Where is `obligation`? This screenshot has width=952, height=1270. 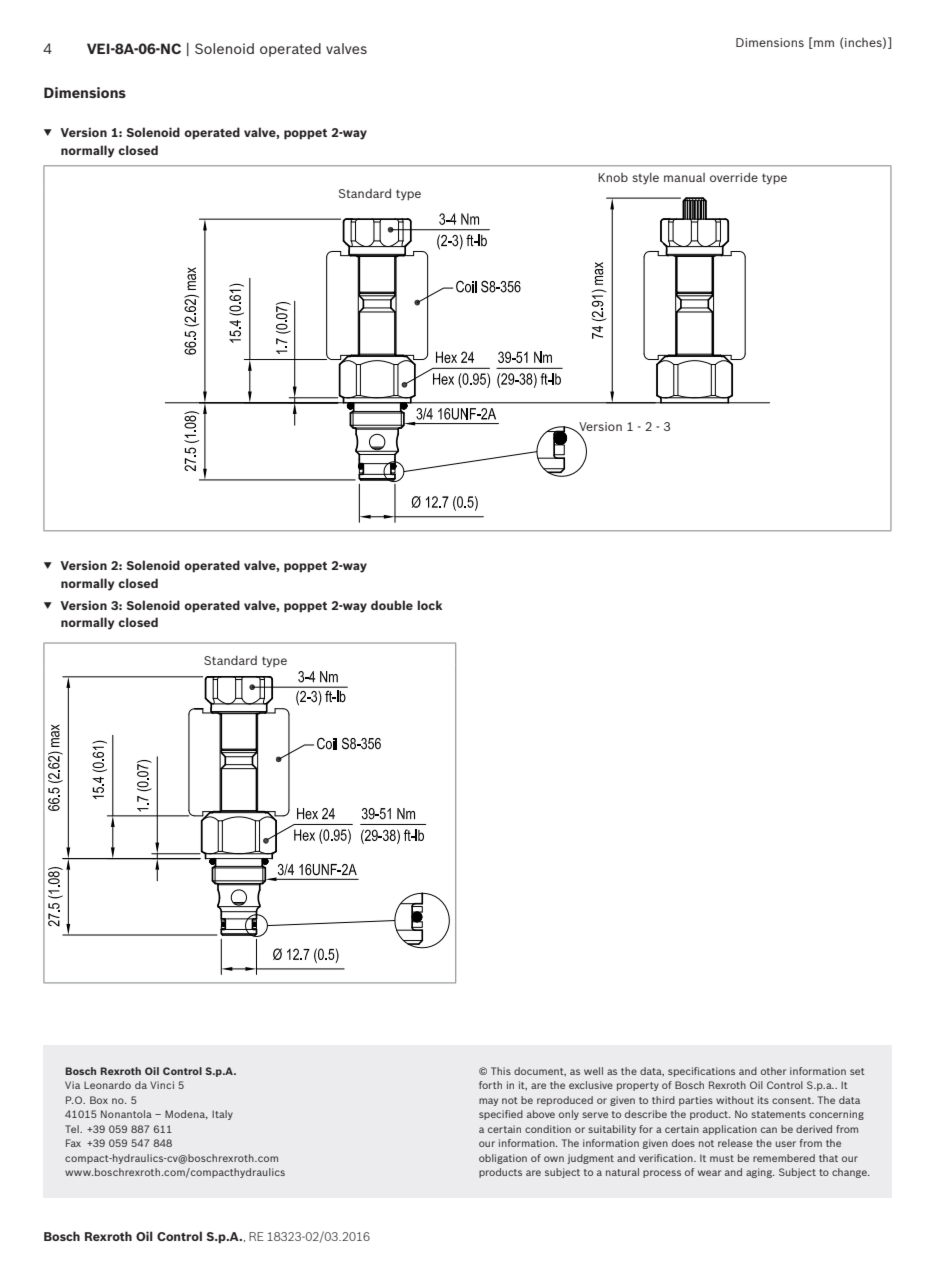
obligation is located at coordinates (503, 1159).
